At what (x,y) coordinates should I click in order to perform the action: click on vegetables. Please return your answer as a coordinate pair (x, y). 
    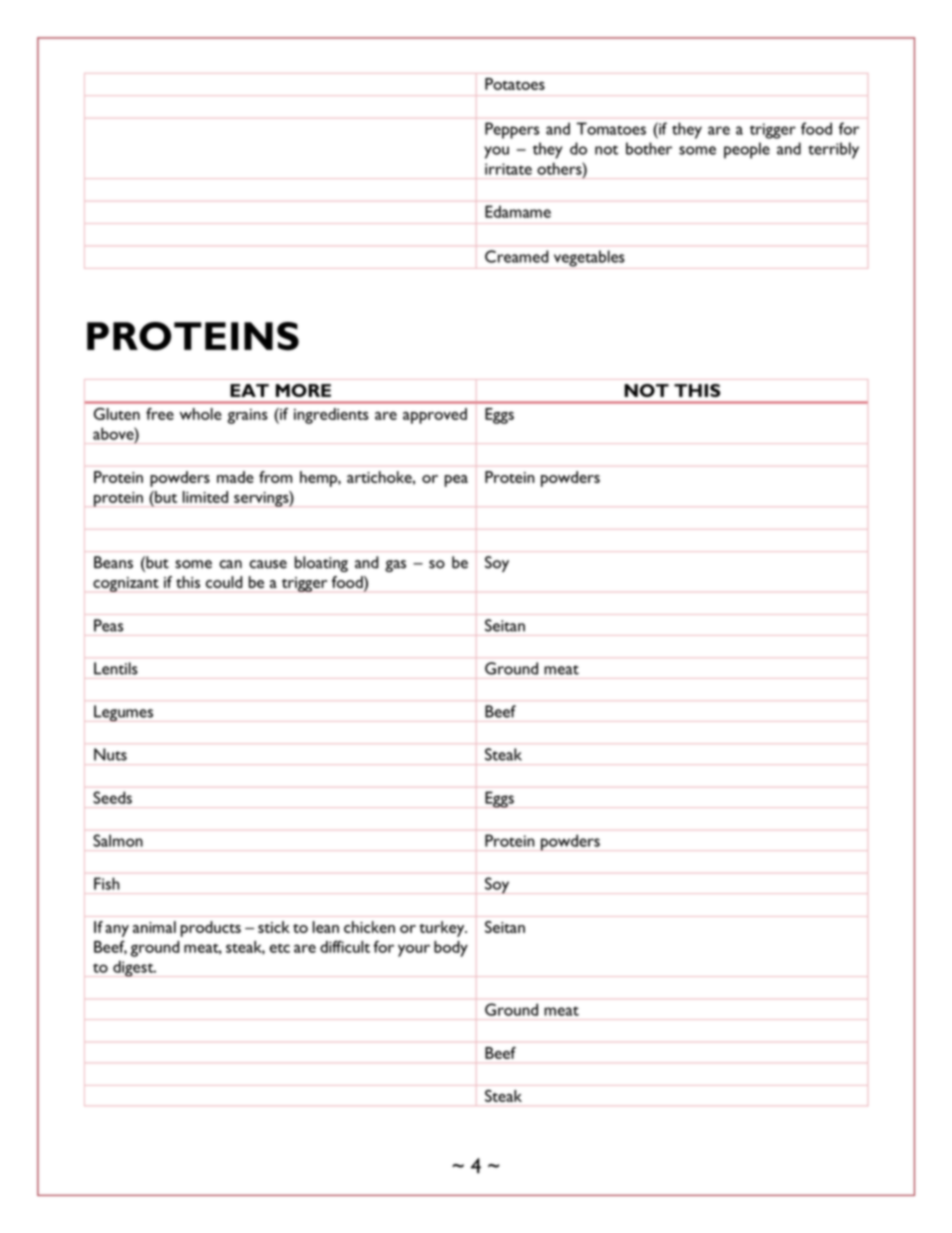
    Looking at the image, I should click on (589, 259).
